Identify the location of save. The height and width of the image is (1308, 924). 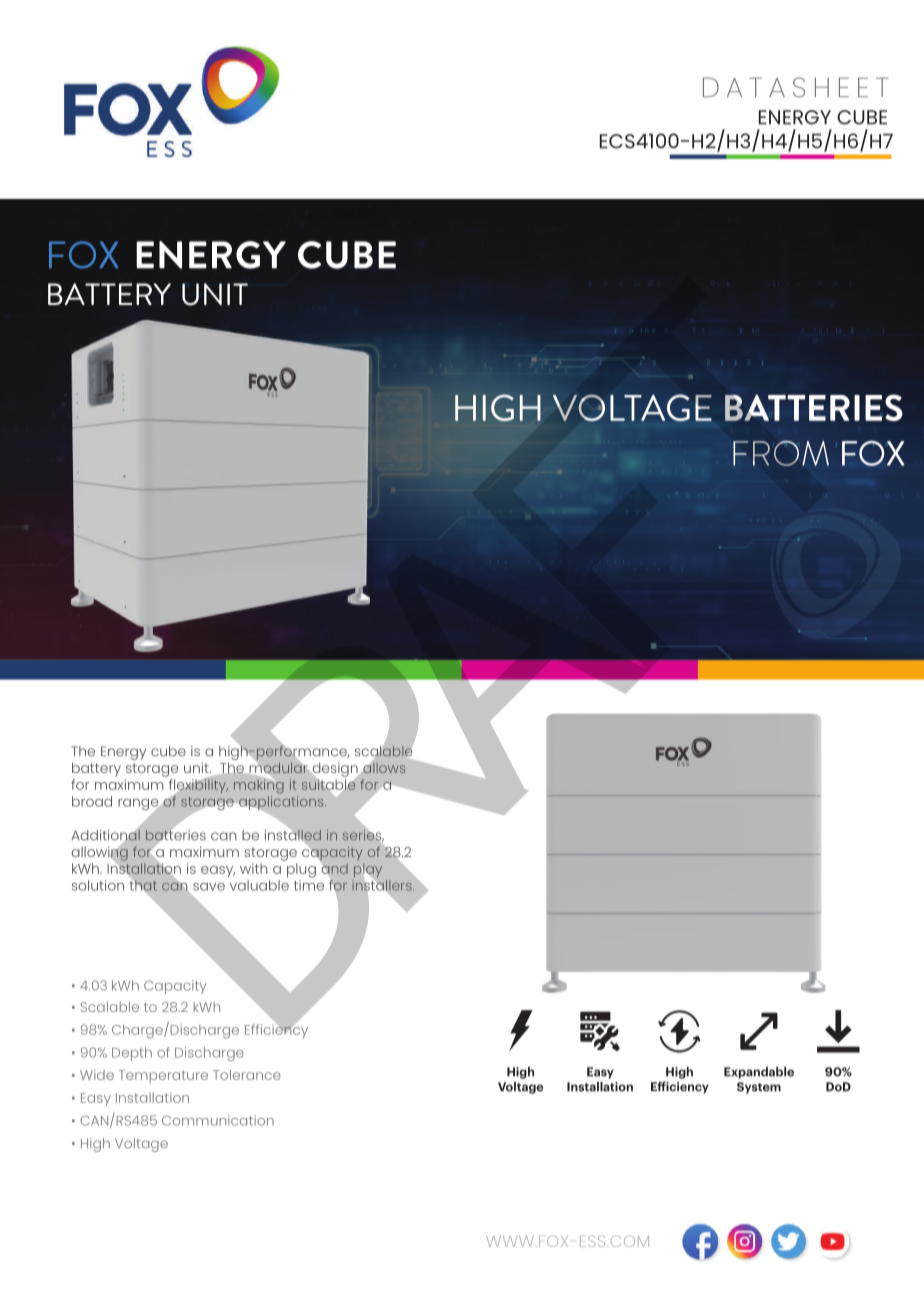
(209, 887).
